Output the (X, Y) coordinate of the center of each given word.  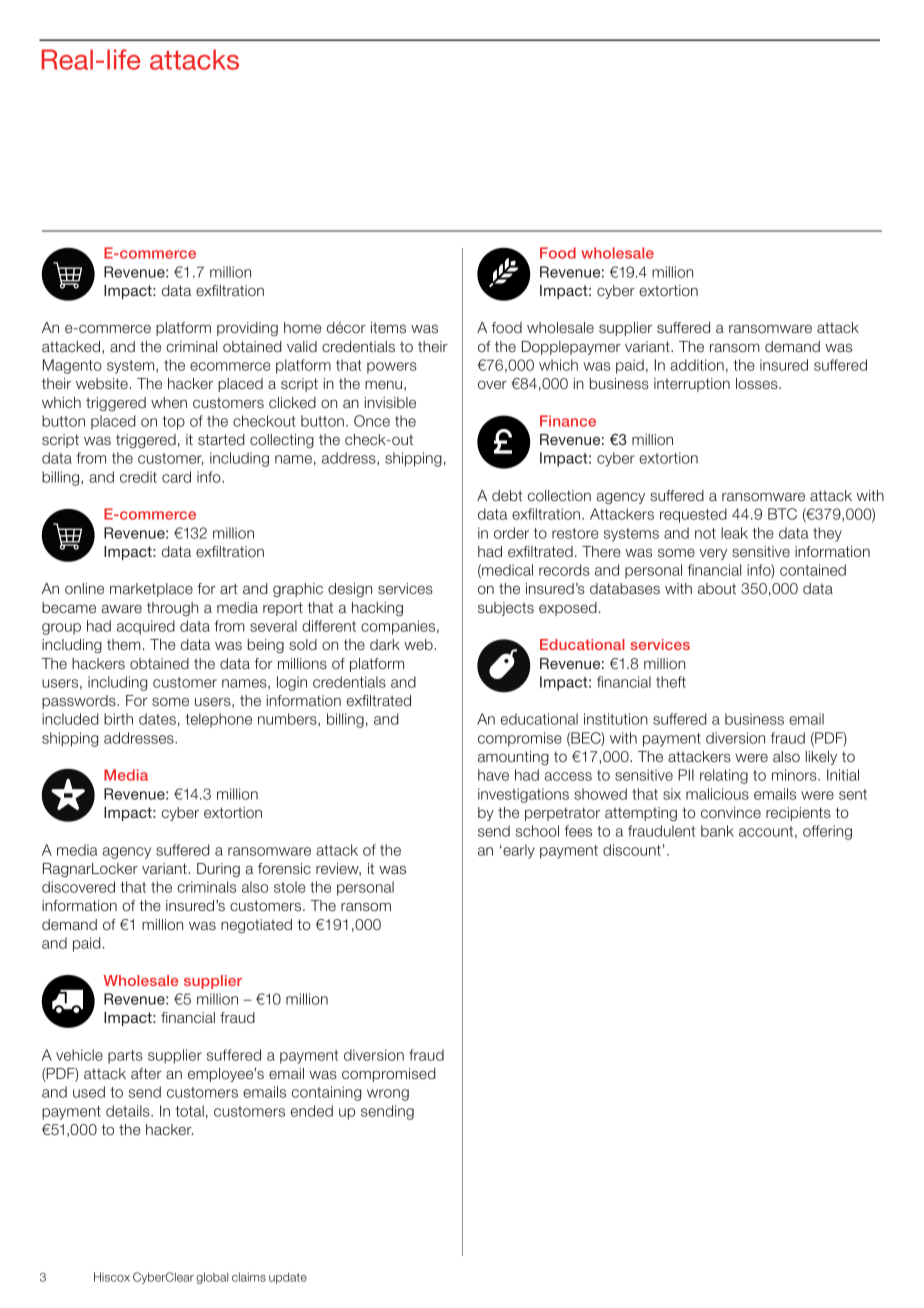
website (103, 383)
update (288, 1278)
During (218, 870)
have (493, 775)
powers (392, 368)
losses (758, 383)
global (212, 1278)
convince (731, 812)
